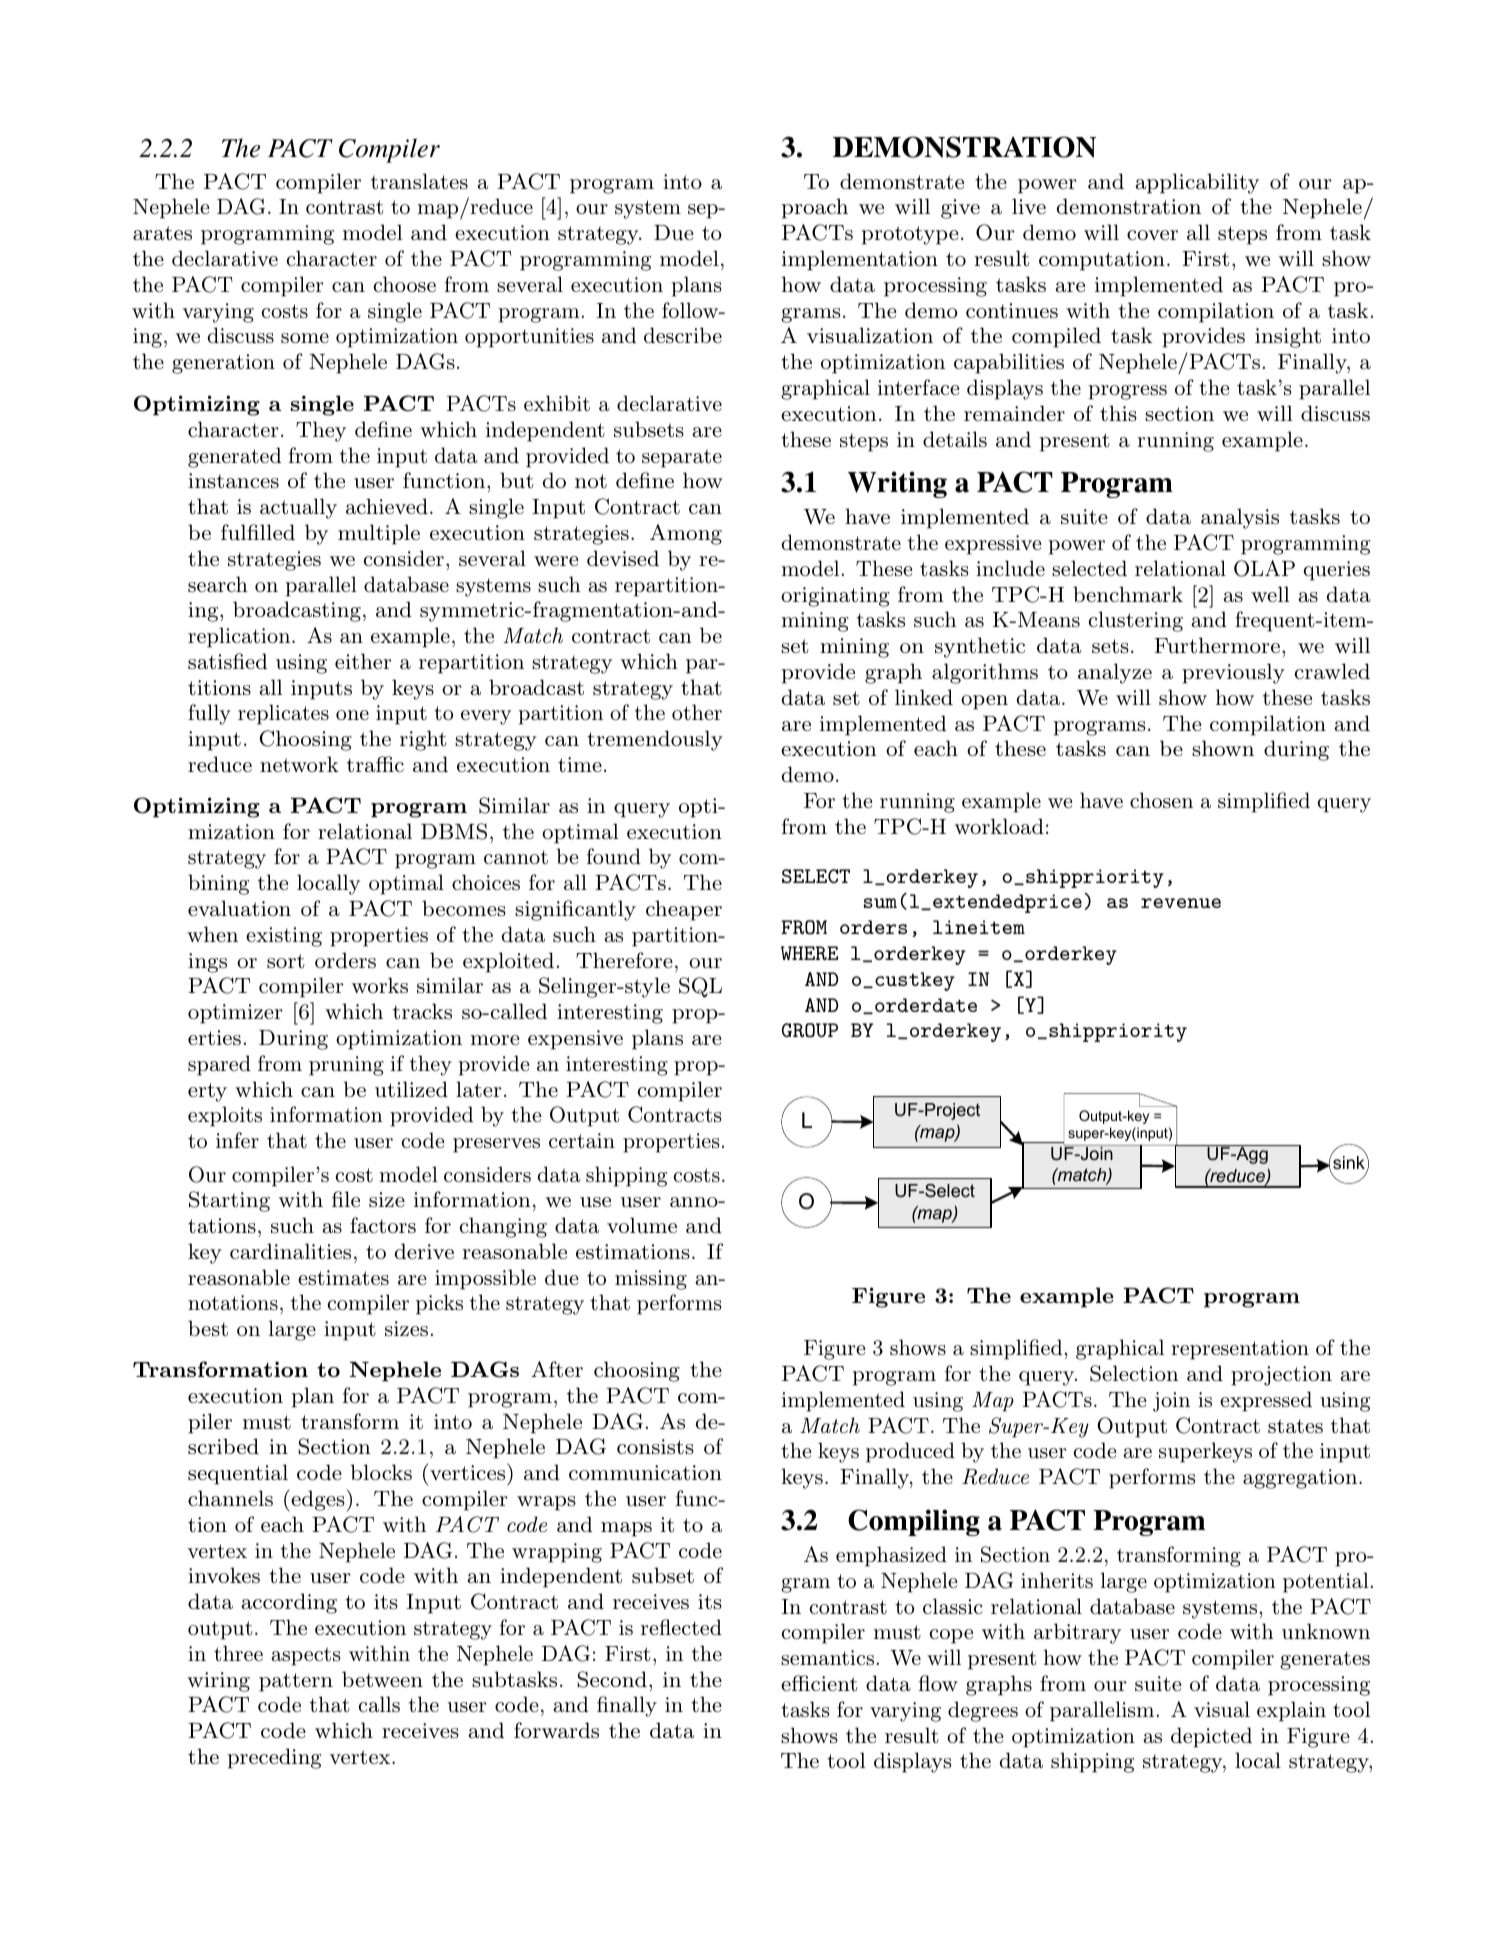 The height and width of the page is (1953, 1509). What do you see at coordinates (1211, 1737) in the page?
I see `depicted` at bounding box center [1211, 1737].
